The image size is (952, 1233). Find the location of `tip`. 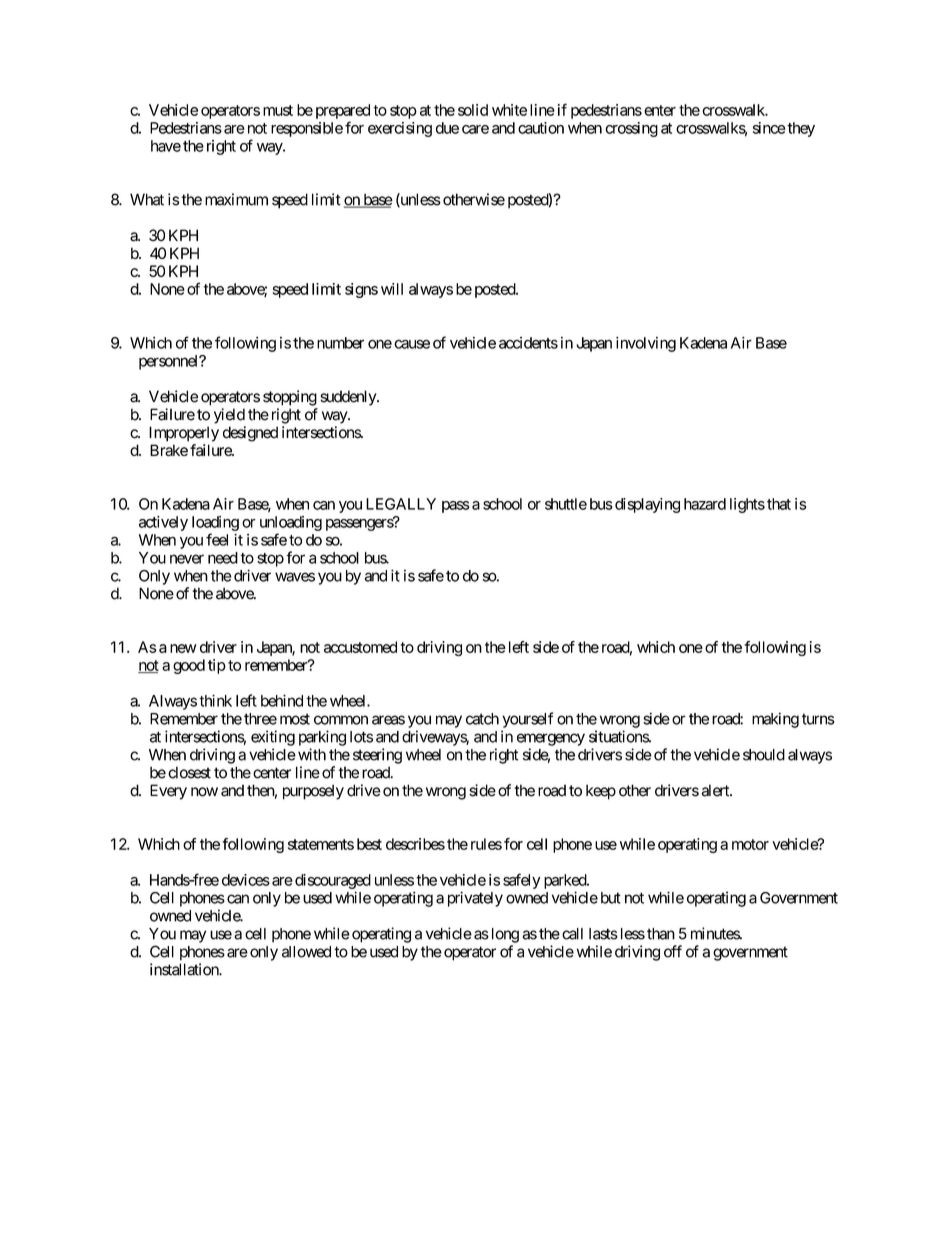

tip is located at coordinates (217, 666).
